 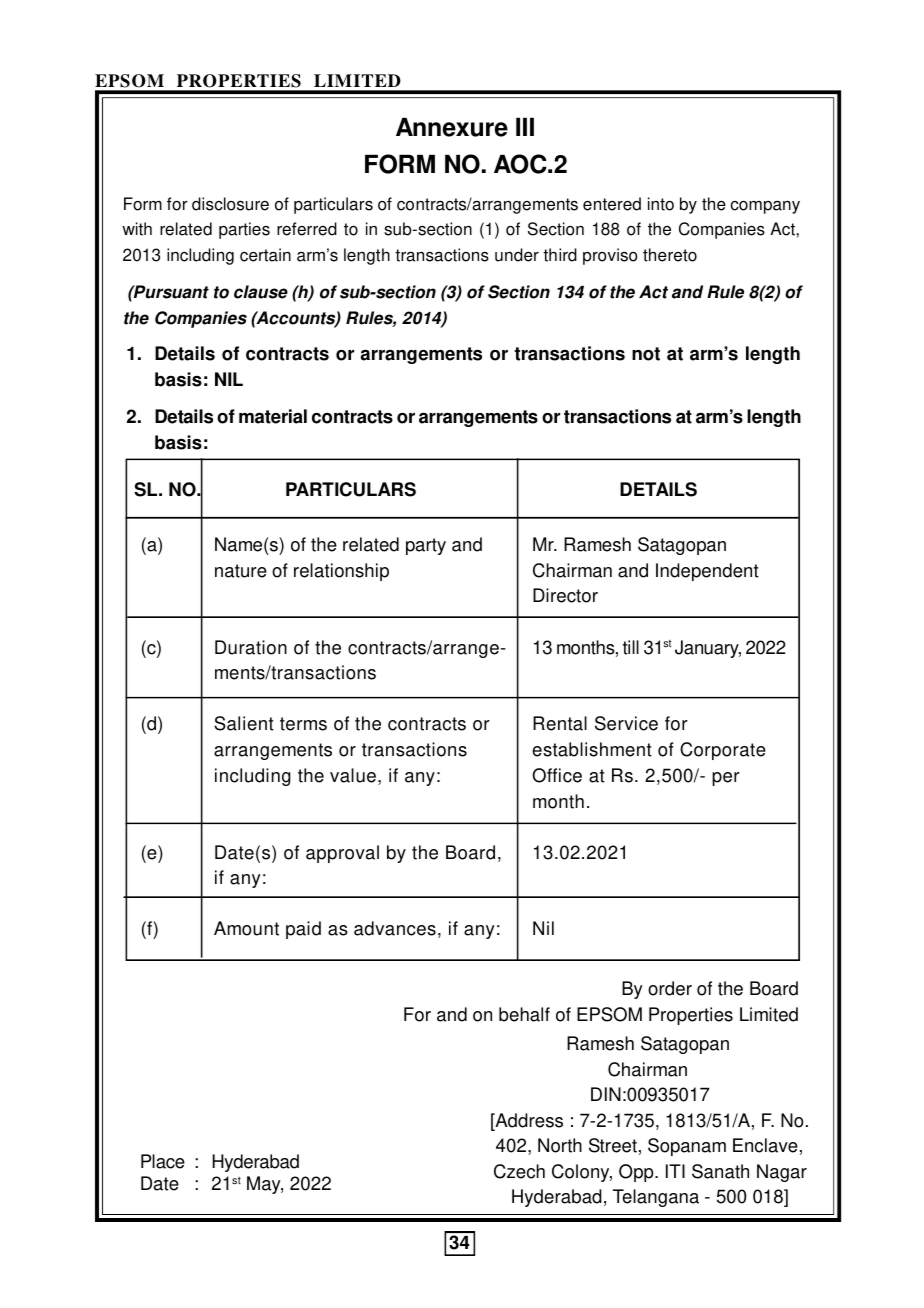 I want to click on into, so click(x=661, y=204).
